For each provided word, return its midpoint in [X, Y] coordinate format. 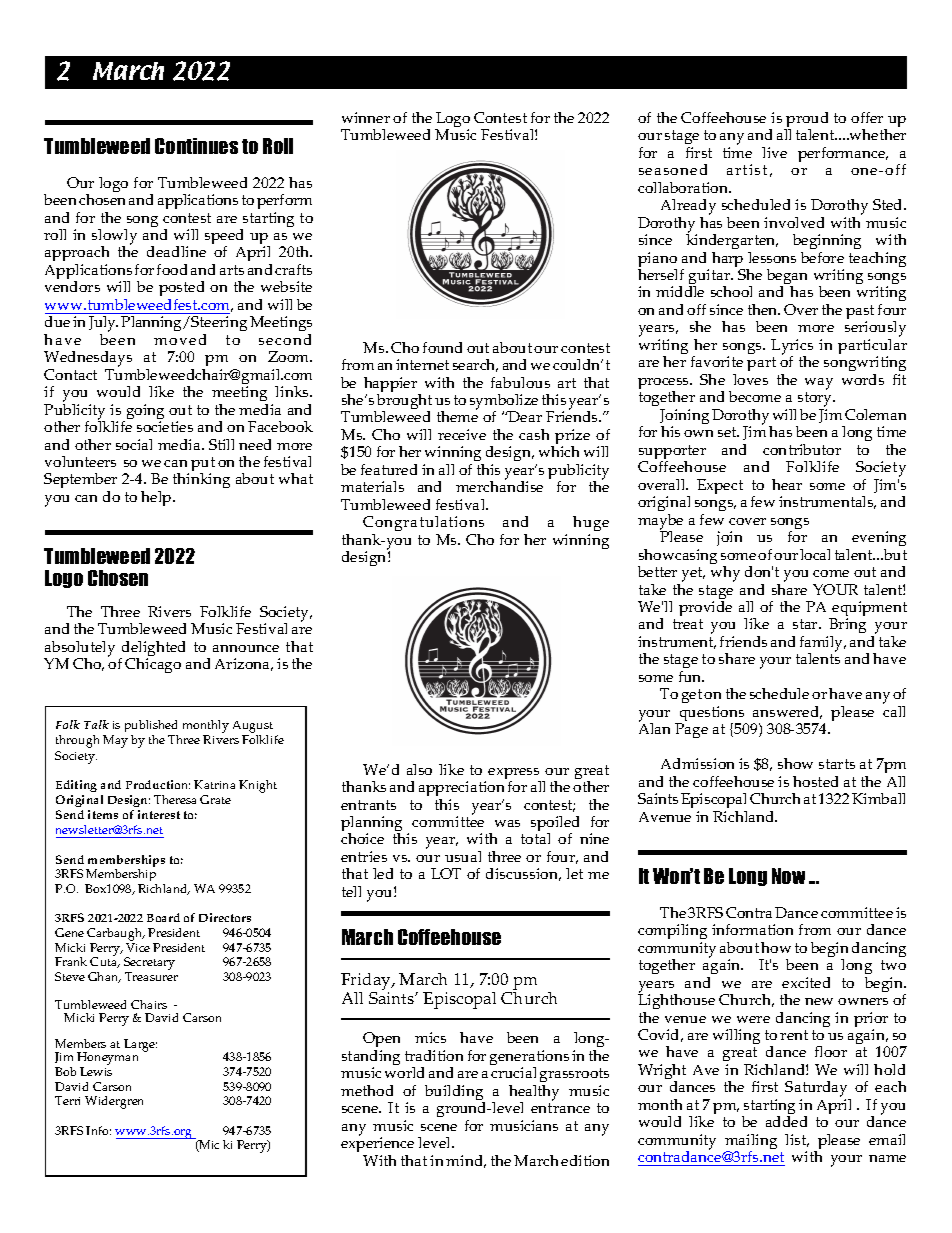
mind [466, 1161]
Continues [196, 146]
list [797, 1140]
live [774, 152]
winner [366, 117]
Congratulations [423, 525]
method [367, 1090]
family [823, 645]
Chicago [153, 665]
